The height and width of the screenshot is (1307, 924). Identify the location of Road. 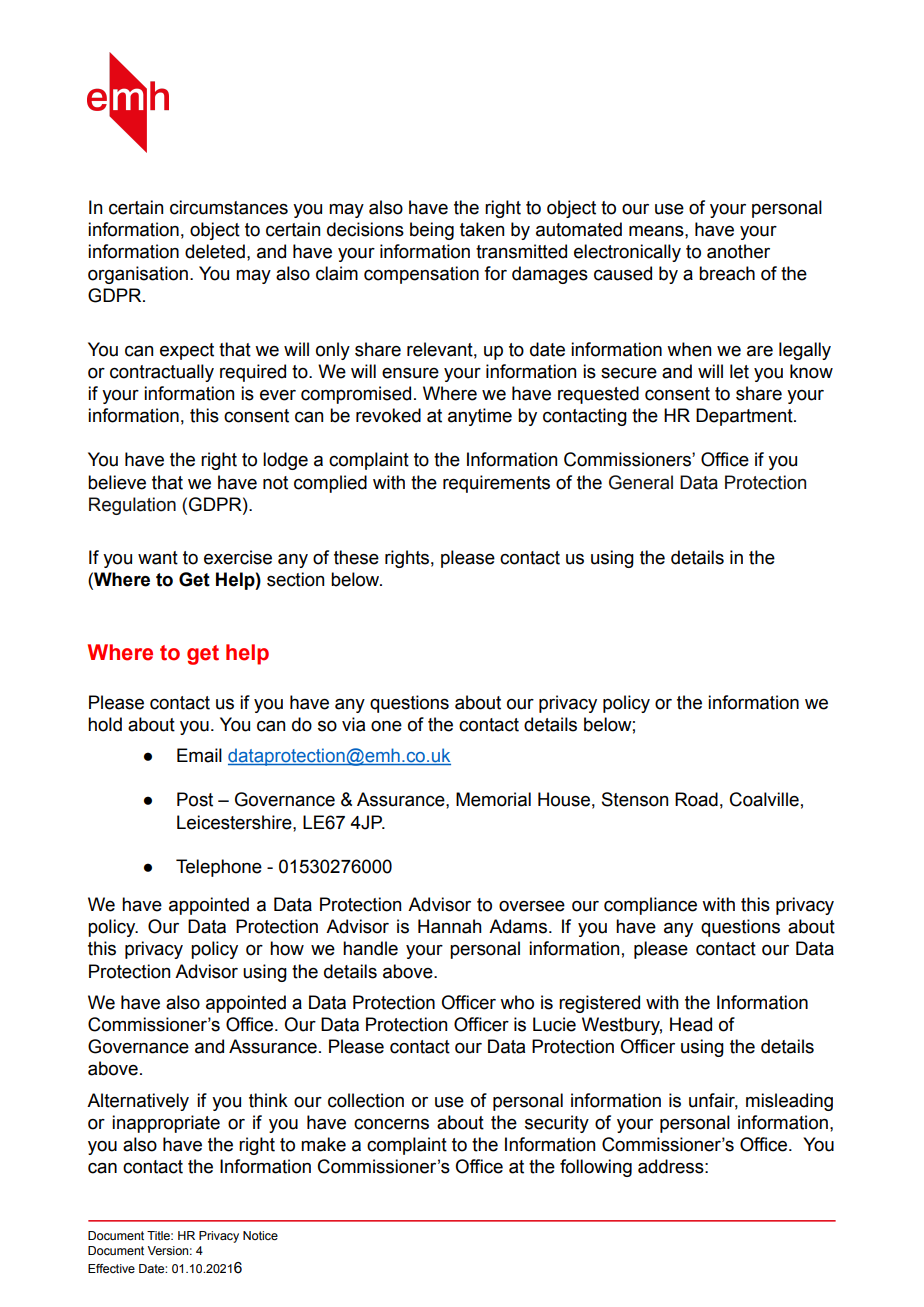
(696, 799).
